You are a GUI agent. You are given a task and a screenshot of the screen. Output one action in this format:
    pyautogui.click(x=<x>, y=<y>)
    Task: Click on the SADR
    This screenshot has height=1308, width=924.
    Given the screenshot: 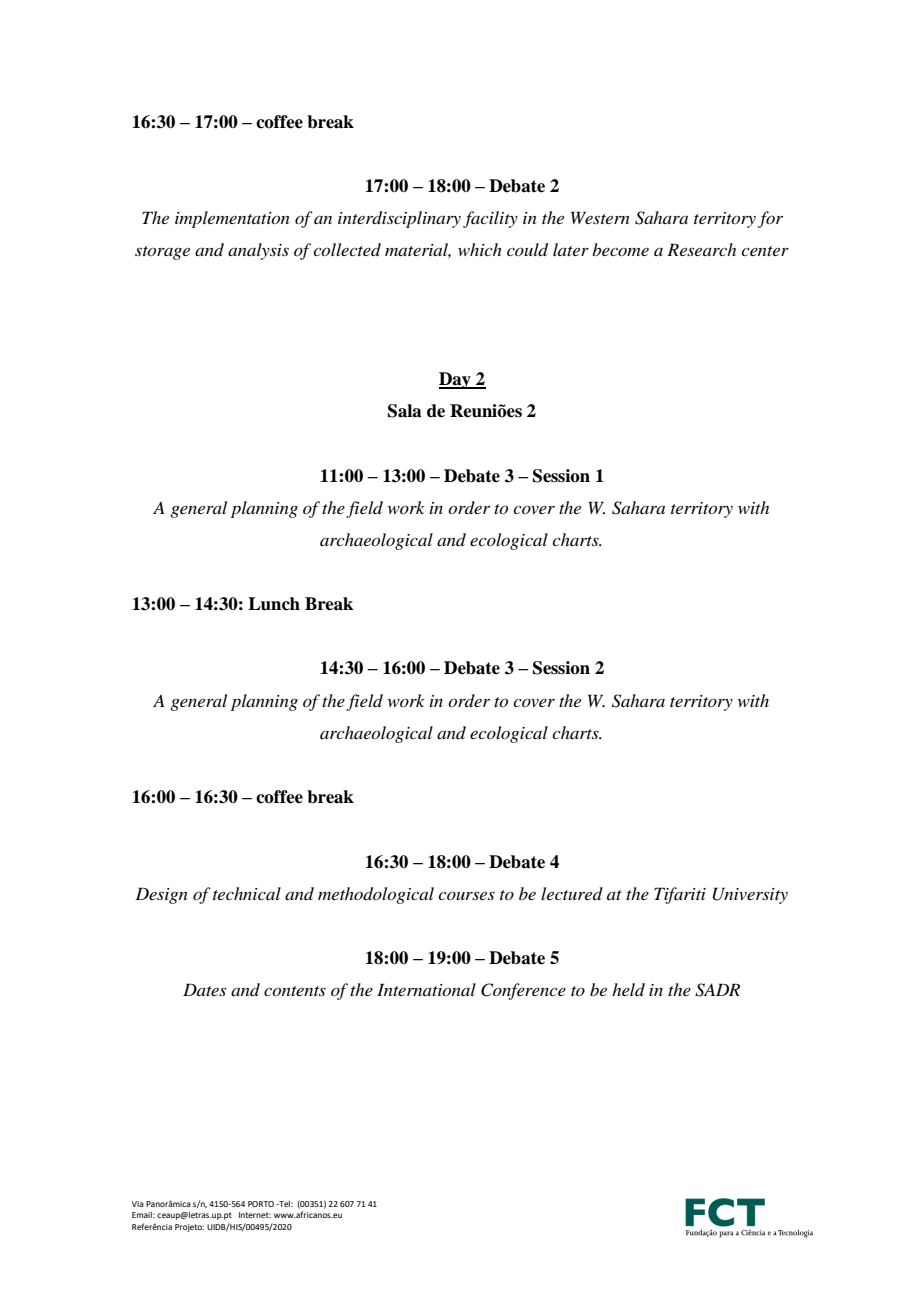 What is the action you would take?
    pyautogui.click(x=717, y=990)
